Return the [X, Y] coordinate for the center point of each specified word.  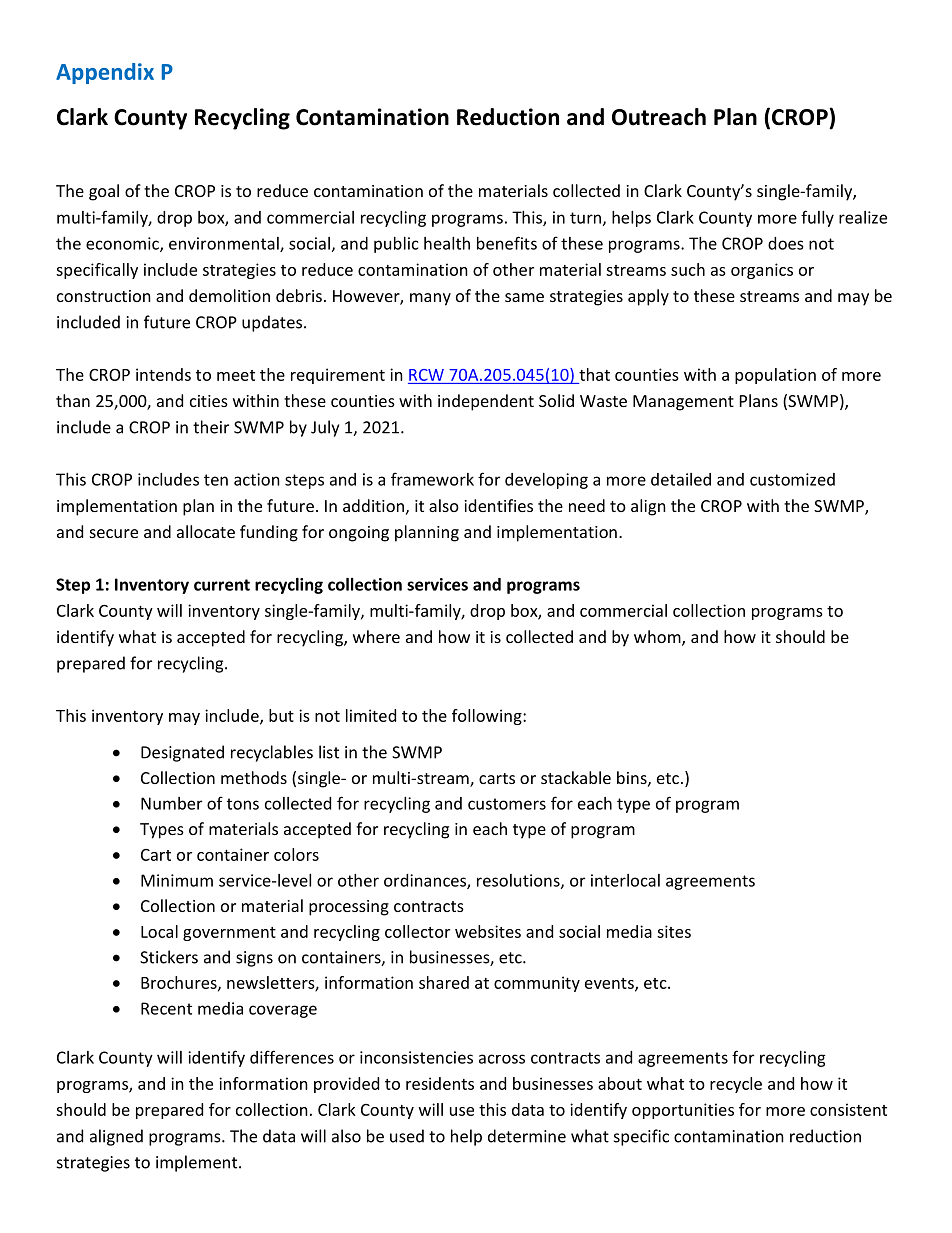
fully [817, 218]
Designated [182, 753]
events [610, 984]
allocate [206, 531]
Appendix [105, 73]
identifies [498, 505]
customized [792, 479]
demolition [229, 295]
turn [585, 218]
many [430, 299]
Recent [166, 1008]
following [488, 717]
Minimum [177, 880]
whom [658, 638]
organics [762, 271]
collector [417, 931]
